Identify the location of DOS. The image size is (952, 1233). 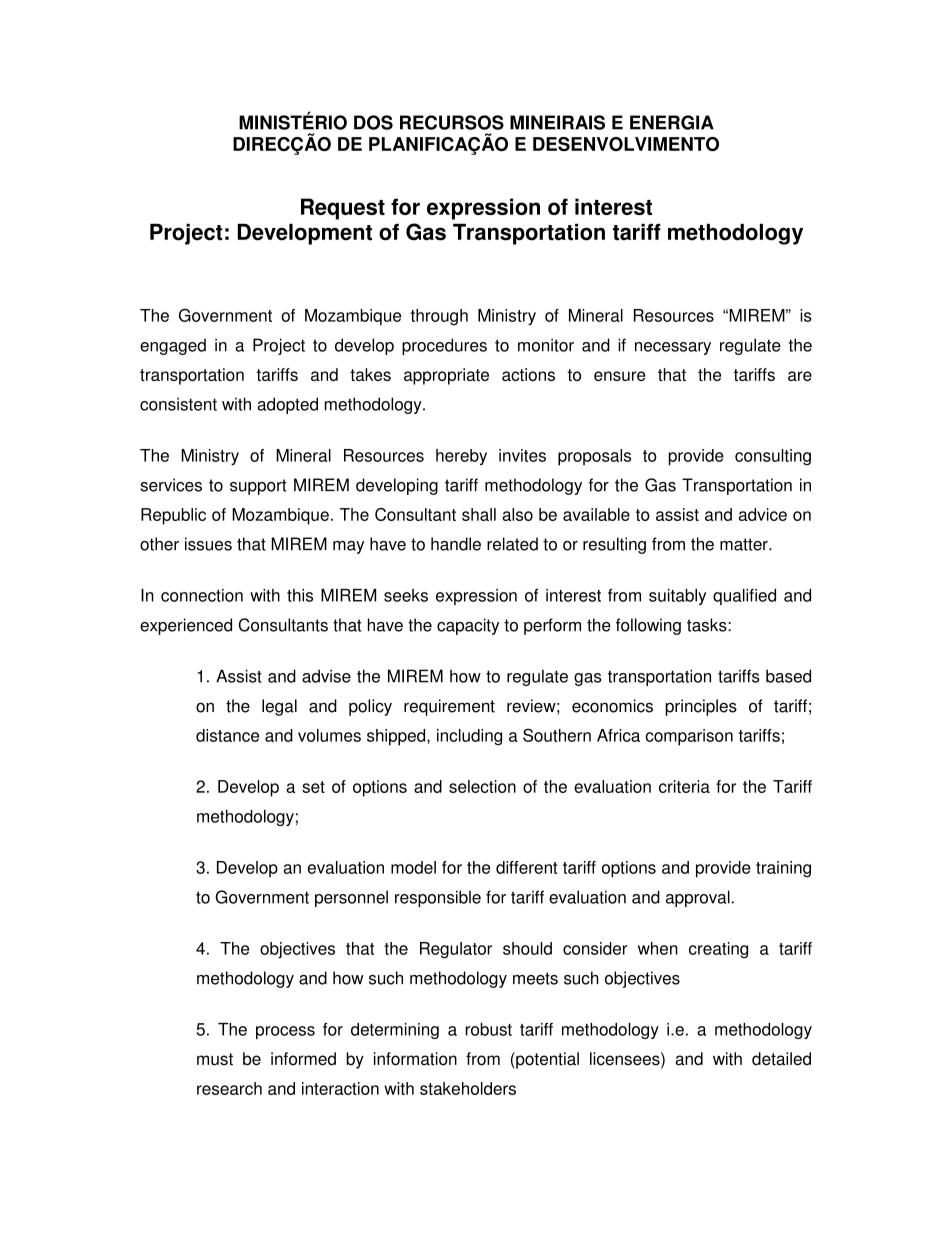
(373, 122).
